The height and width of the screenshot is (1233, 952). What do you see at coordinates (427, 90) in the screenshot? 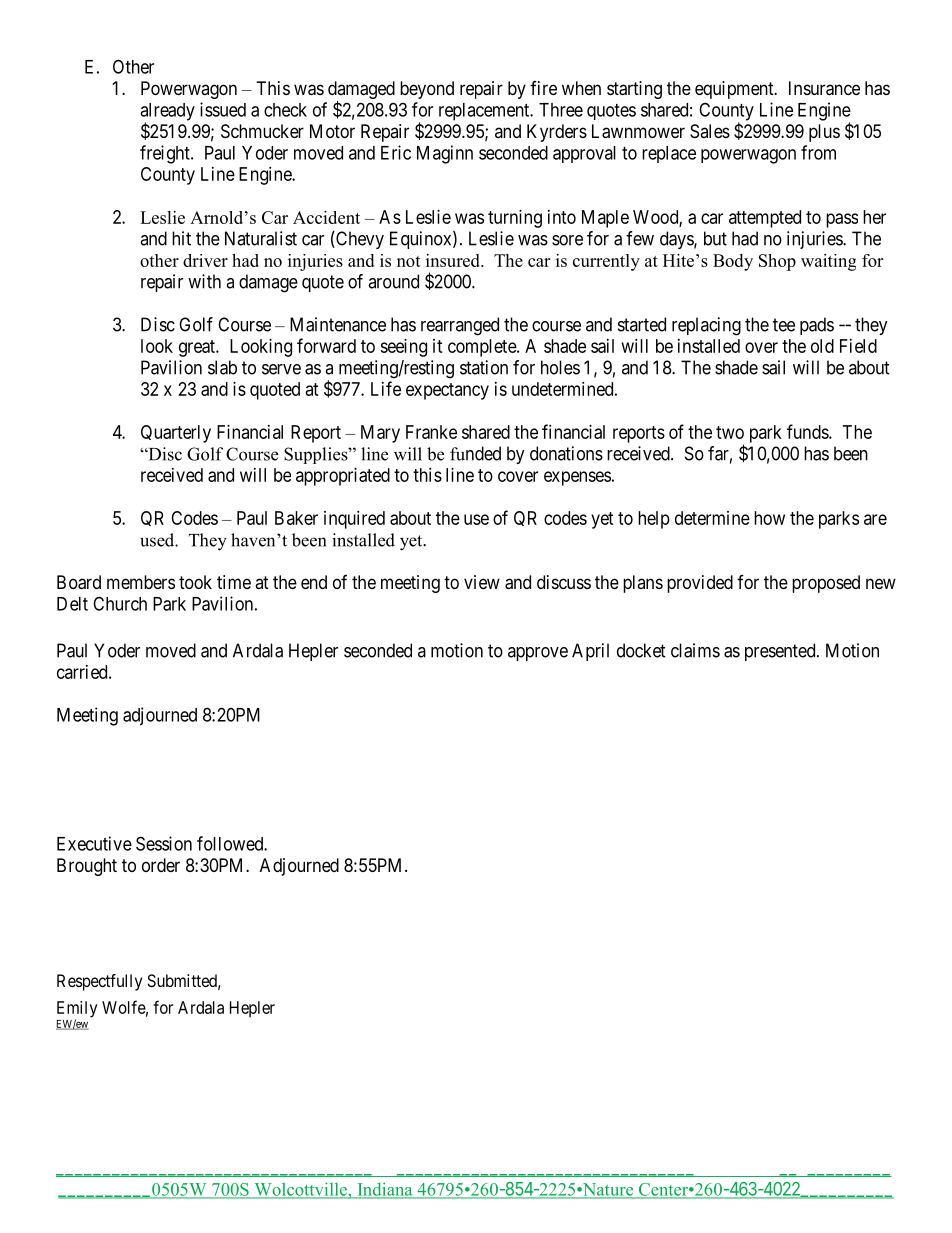
I see `beyond` at bounding box center [427, 90].
